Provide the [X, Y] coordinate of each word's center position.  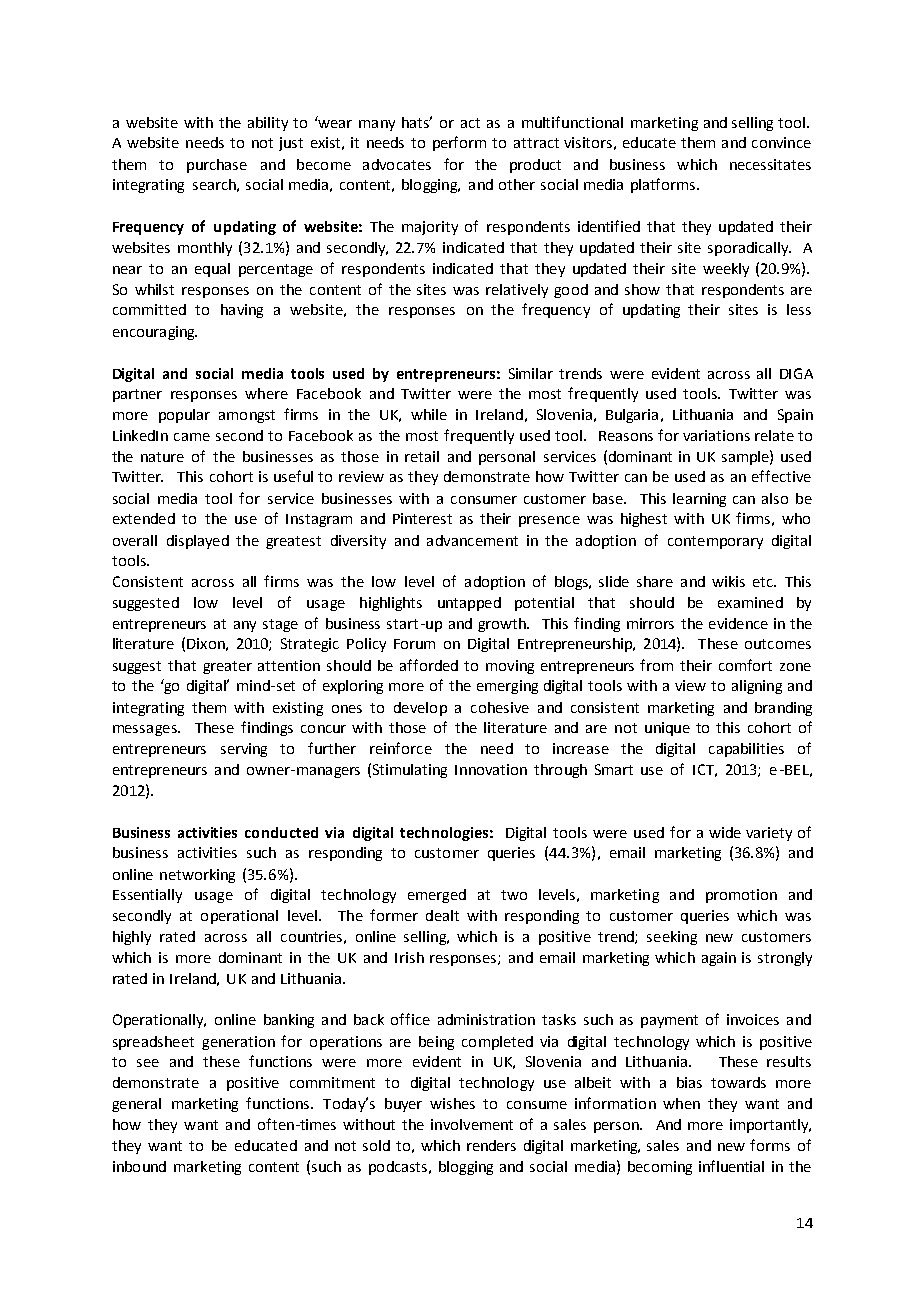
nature [162, 457]
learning [699, 500]
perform [459, 143]
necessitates [770, 164]
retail [422, 456]
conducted [281, 832]
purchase [217, 166]
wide [725, 832]
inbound [139, 1166]
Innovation [491, 769]
